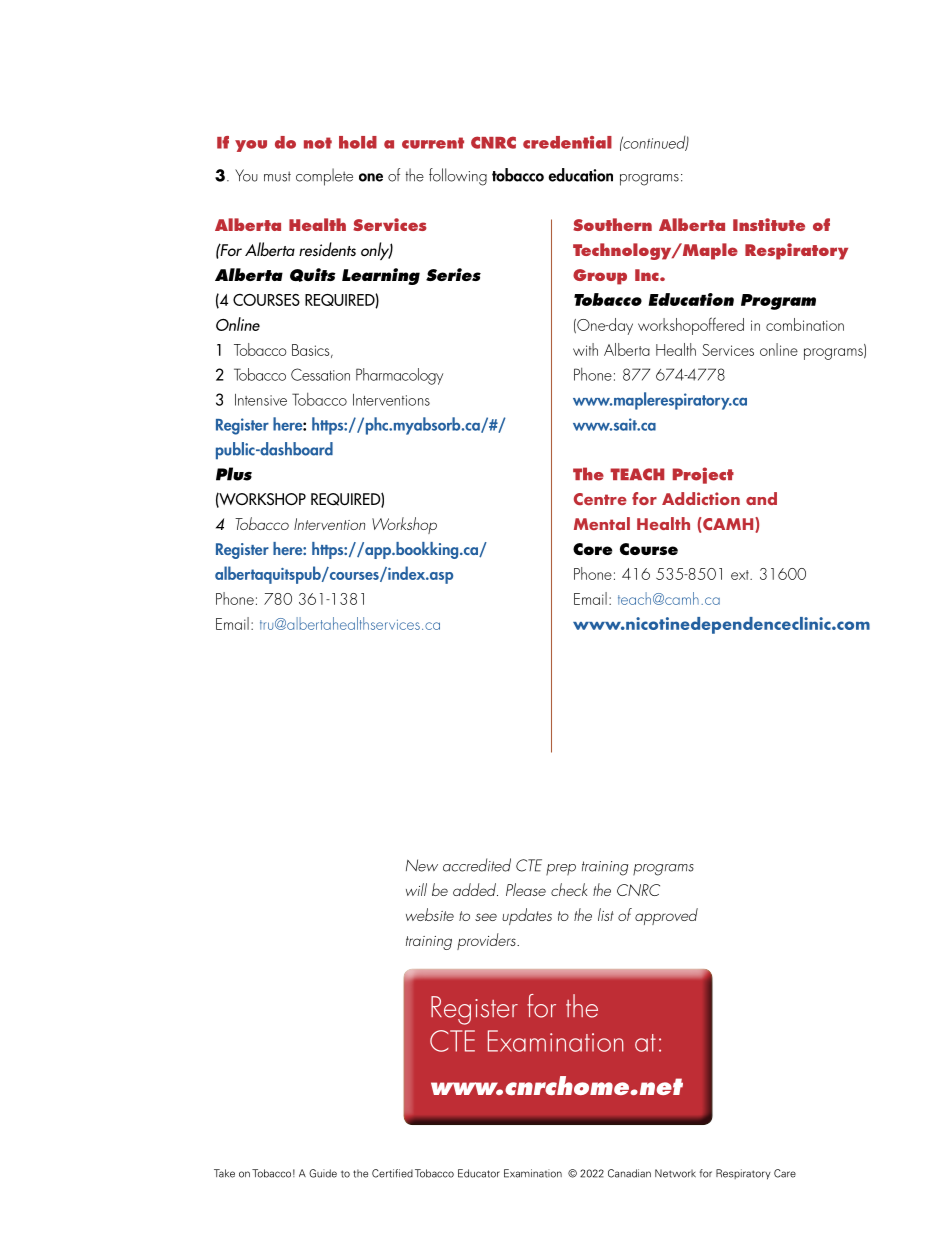 The width and height of the image is (952, 1233). Describe the element at coordinates (741, 575) in the image. I see `ext` at that location.
